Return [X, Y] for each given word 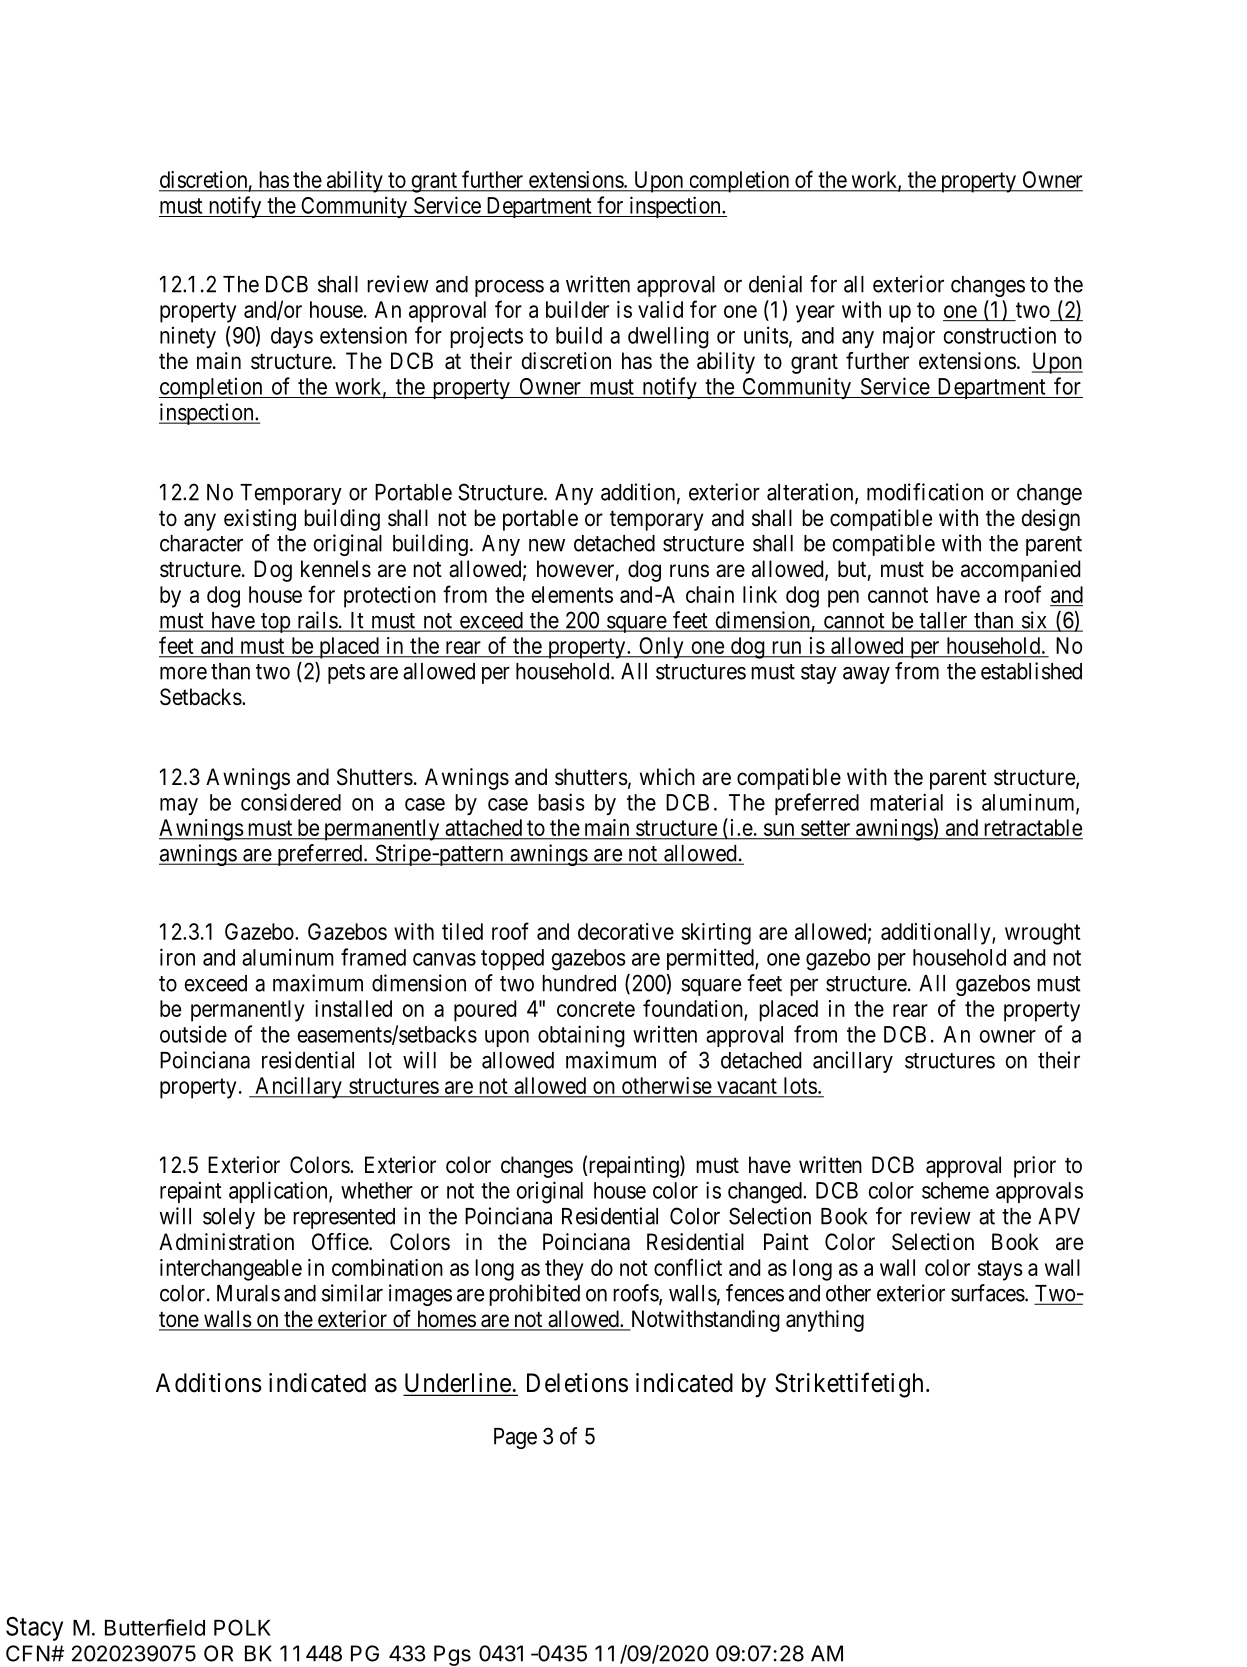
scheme [955, 1190]
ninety [188, 337]
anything [825, 1321]
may [179, 806]
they [564, 1270]
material [906, 802]
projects [486, 337]
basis [561, 802]
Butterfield [155, 1627]
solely [229, 1218]
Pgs [452, 1655]
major [909, 337]
